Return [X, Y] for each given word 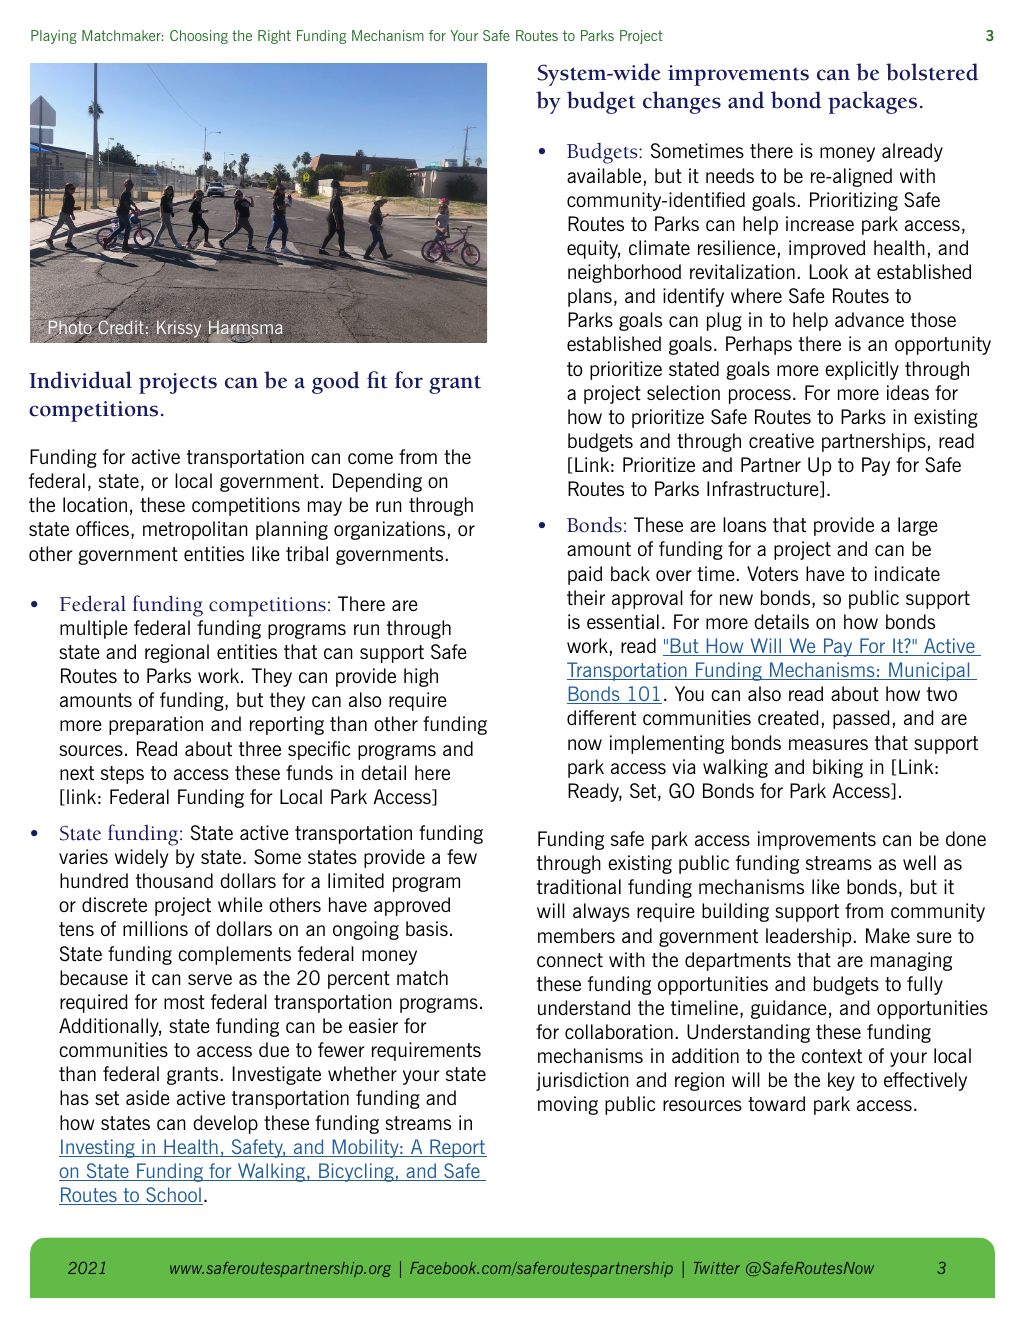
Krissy [179, 329]
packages [872, 102]
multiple [94, 629]
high [421, 677]
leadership [808, 937]
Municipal [929, 671]
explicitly [862, 370]
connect [570, 960]
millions [155, 928]
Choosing [199, 37]
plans [590, 297]
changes [682, 102]
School [173, 1196]
